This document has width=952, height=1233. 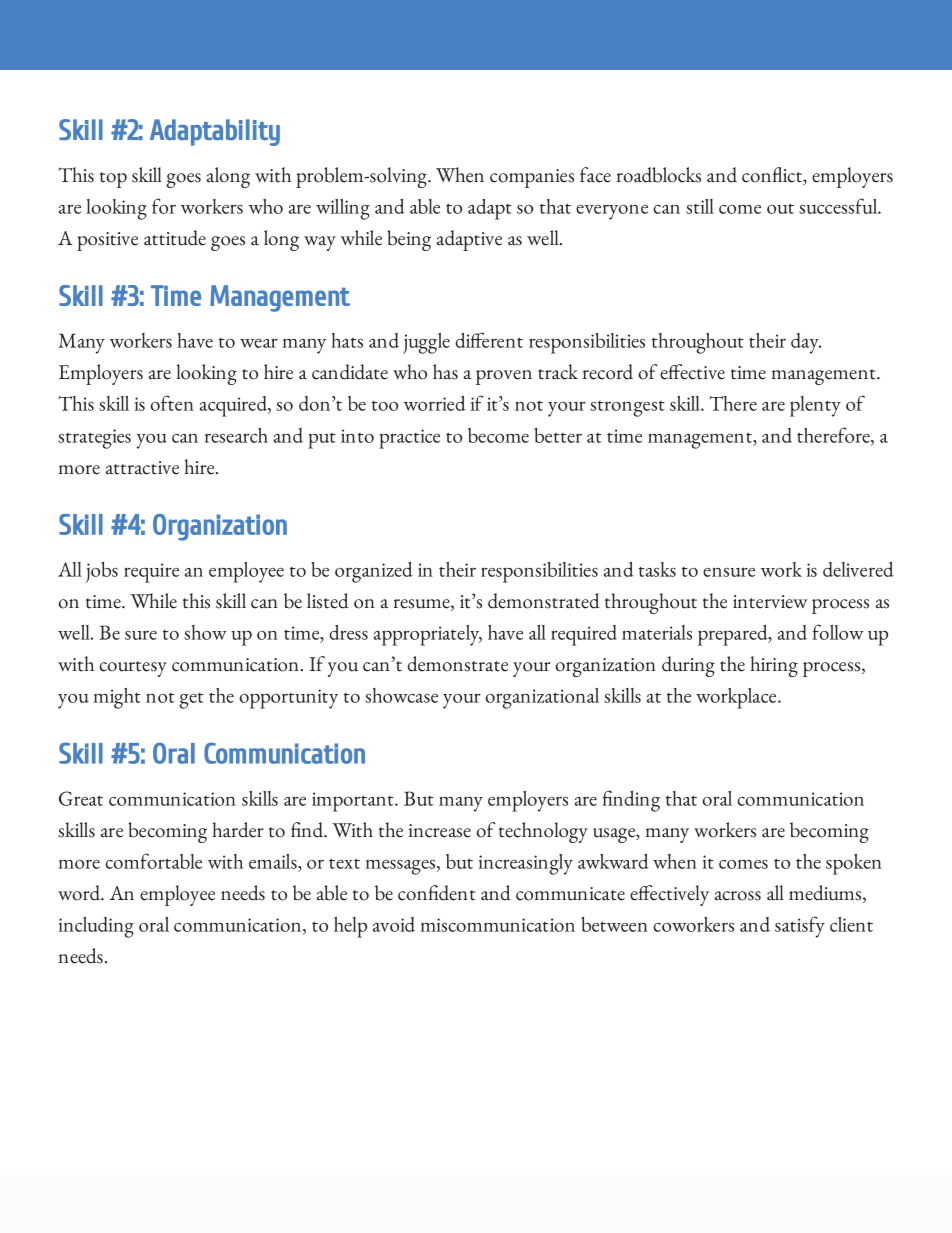 I want to click on companies, so click(x=532, y=178).
